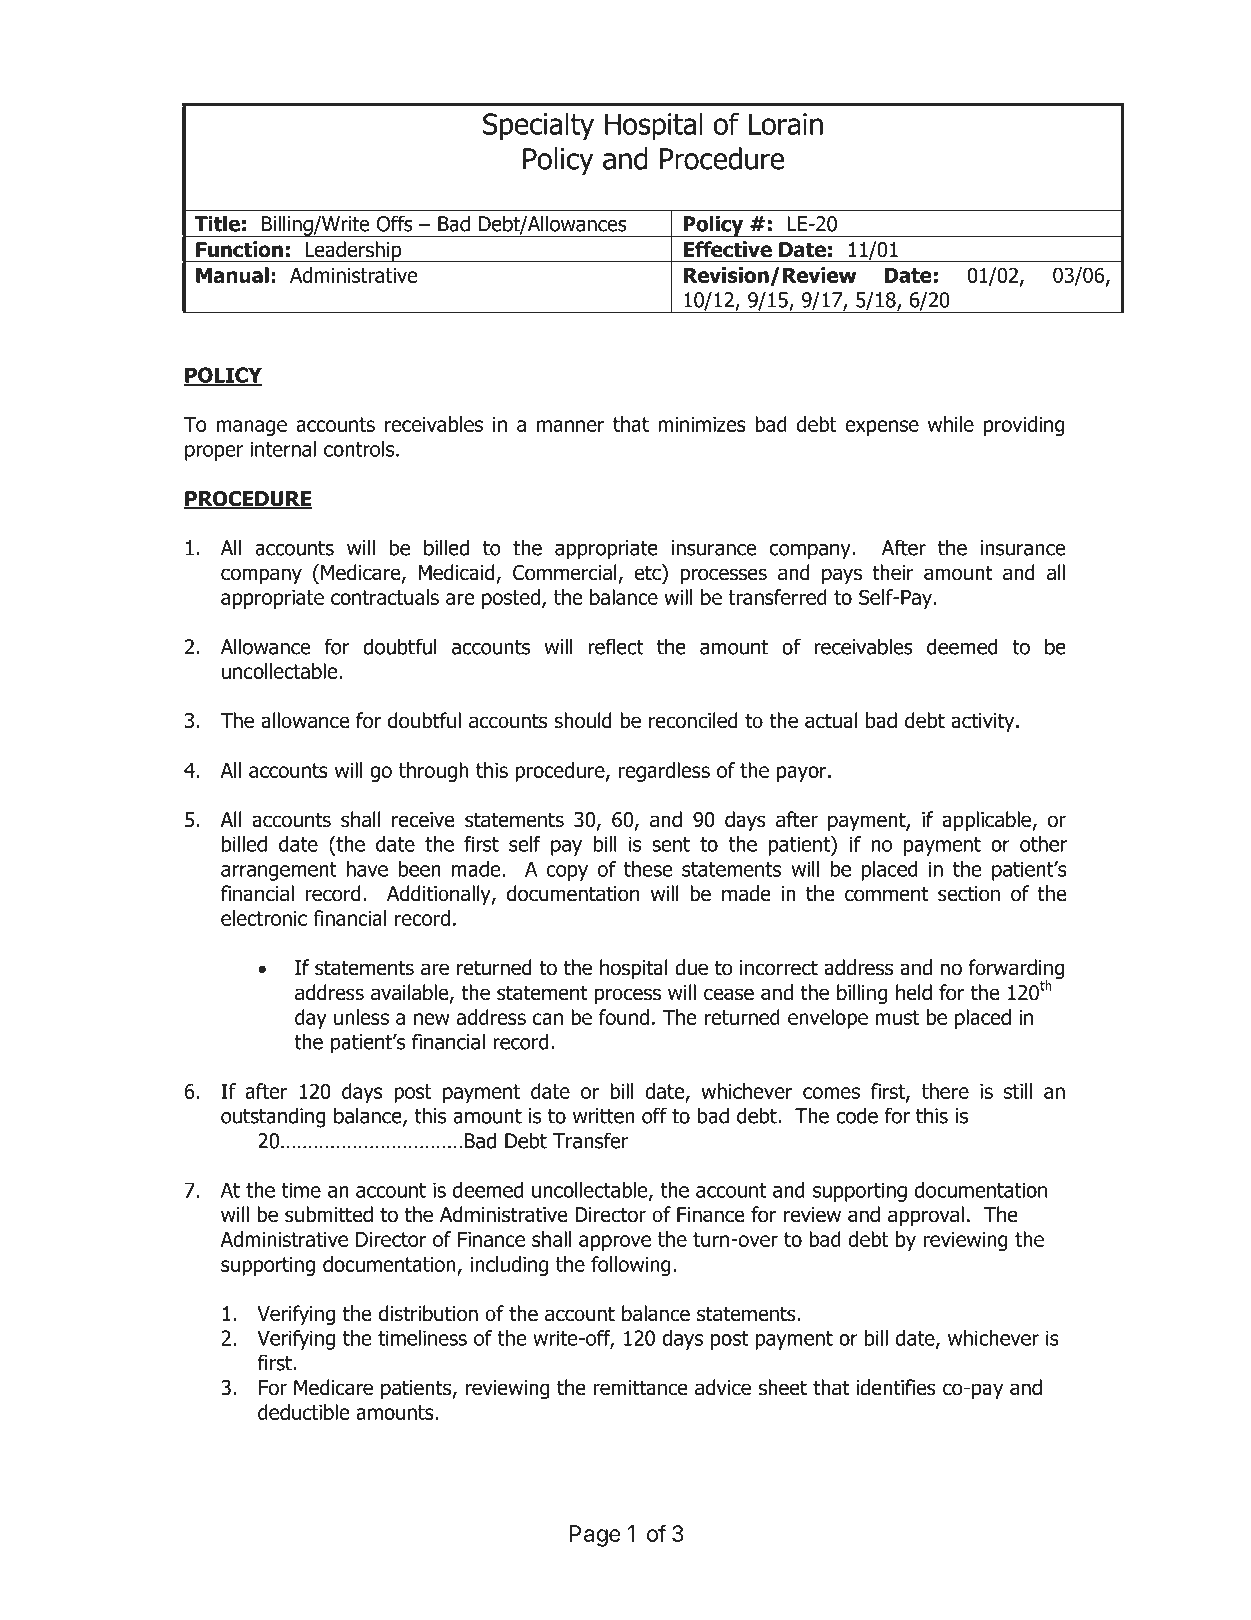 The width and height of the document is (1251, 1620). I want to click on Offs, so click(395, 223).
